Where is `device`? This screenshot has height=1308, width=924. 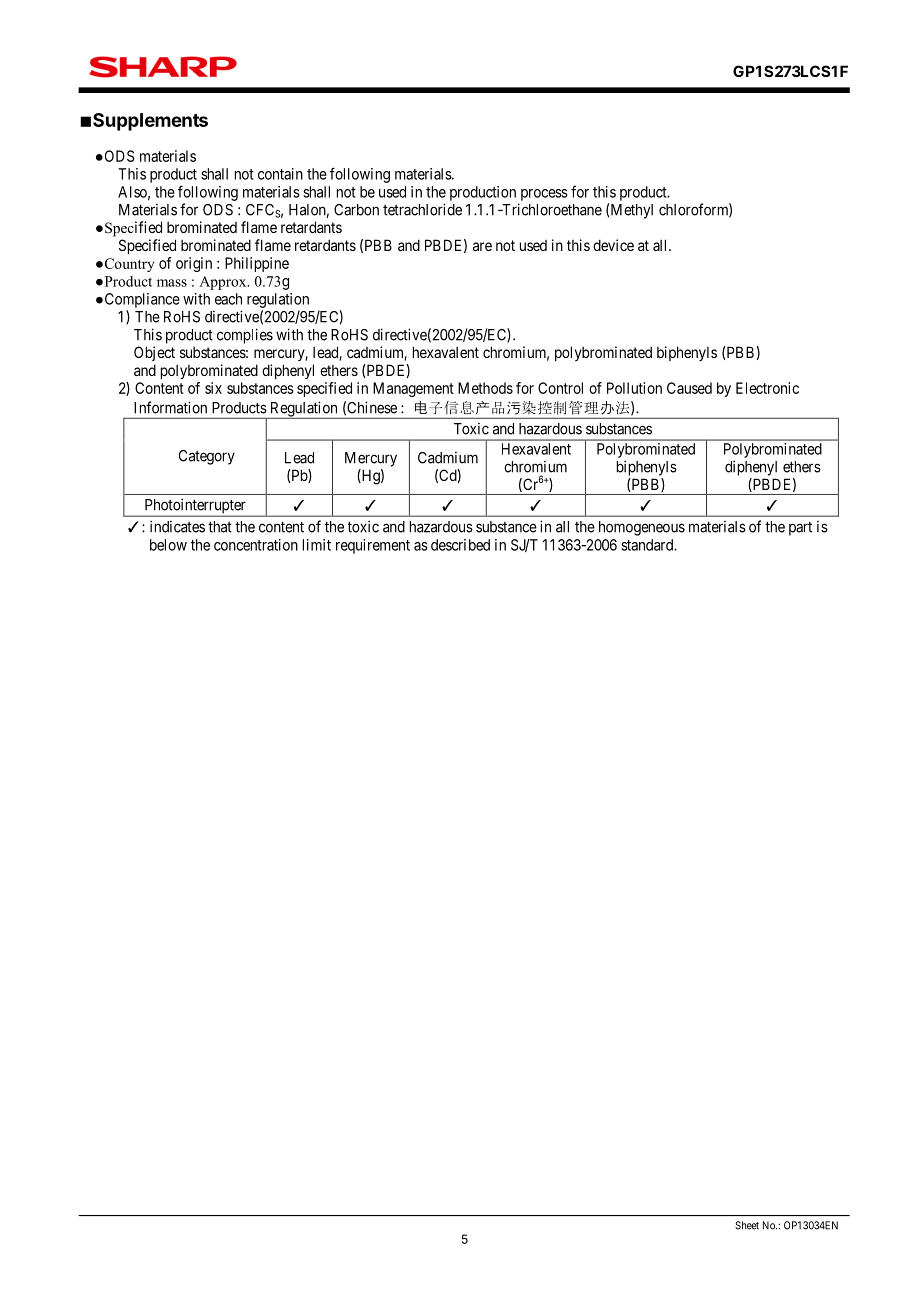 device is located at coordinates (613, 245).
